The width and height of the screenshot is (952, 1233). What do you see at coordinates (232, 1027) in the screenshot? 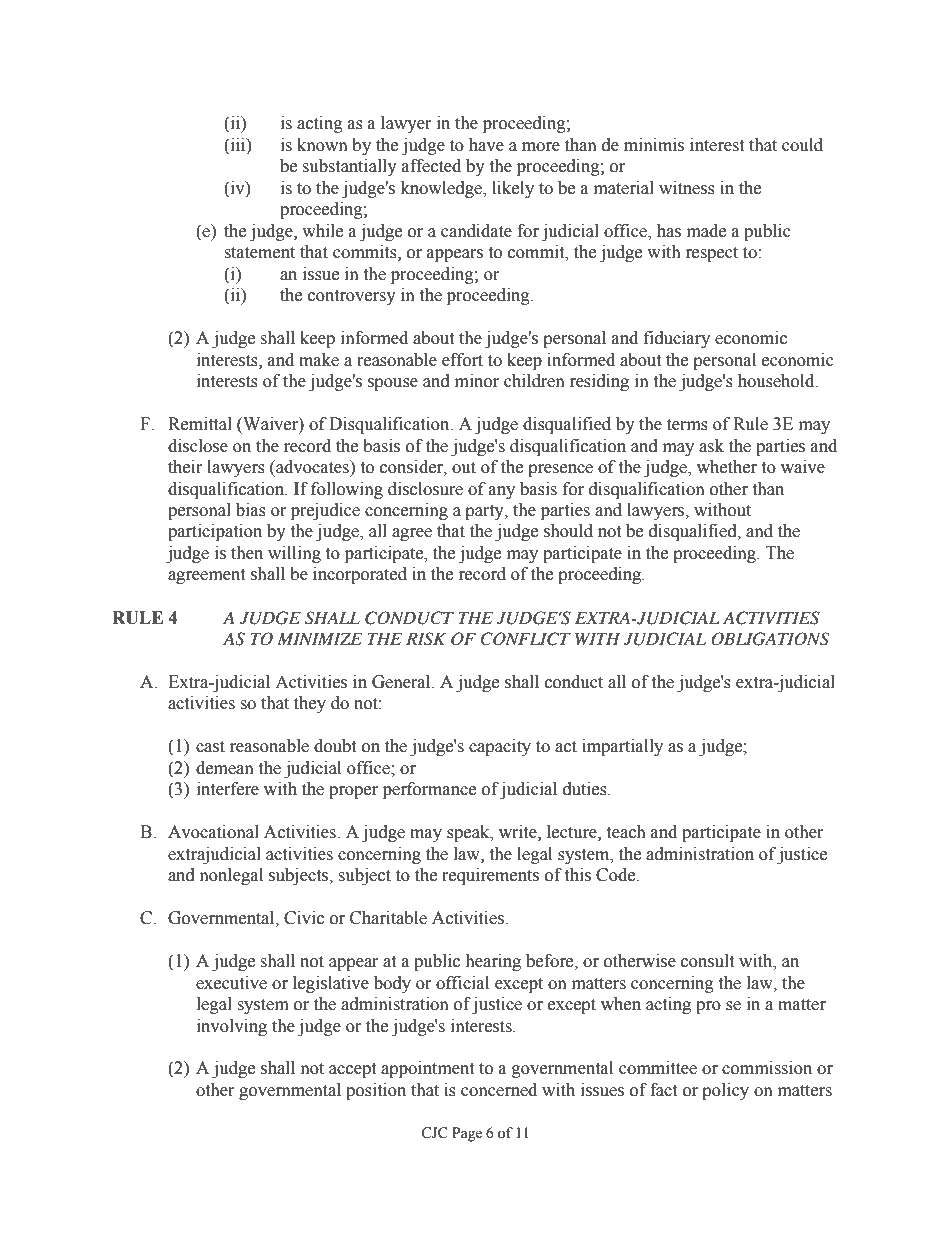
I see `involving` at bounding box center [232, 1027].
